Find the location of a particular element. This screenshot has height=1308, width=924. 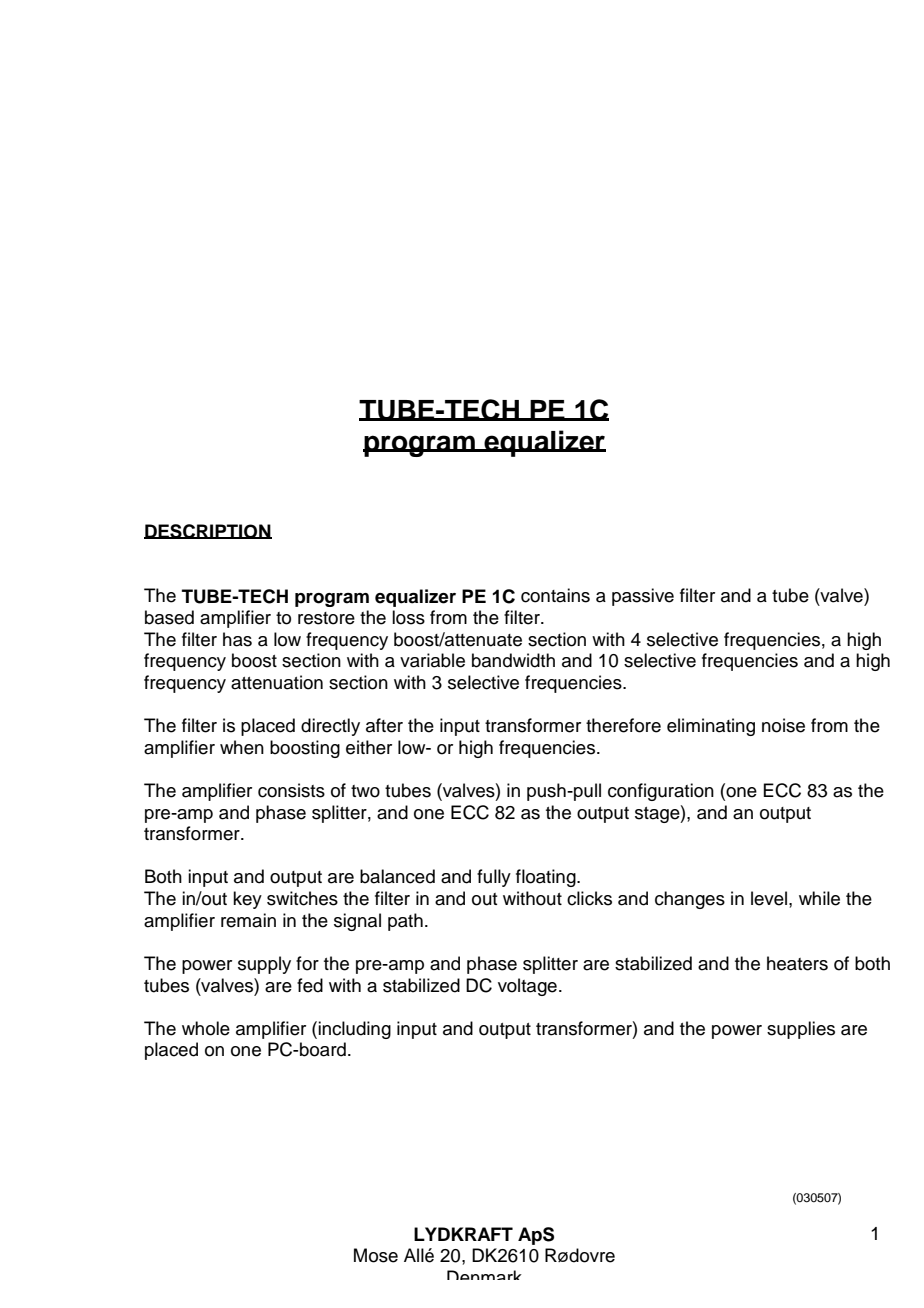

bandwidth is located at coordinates (513, 660).
